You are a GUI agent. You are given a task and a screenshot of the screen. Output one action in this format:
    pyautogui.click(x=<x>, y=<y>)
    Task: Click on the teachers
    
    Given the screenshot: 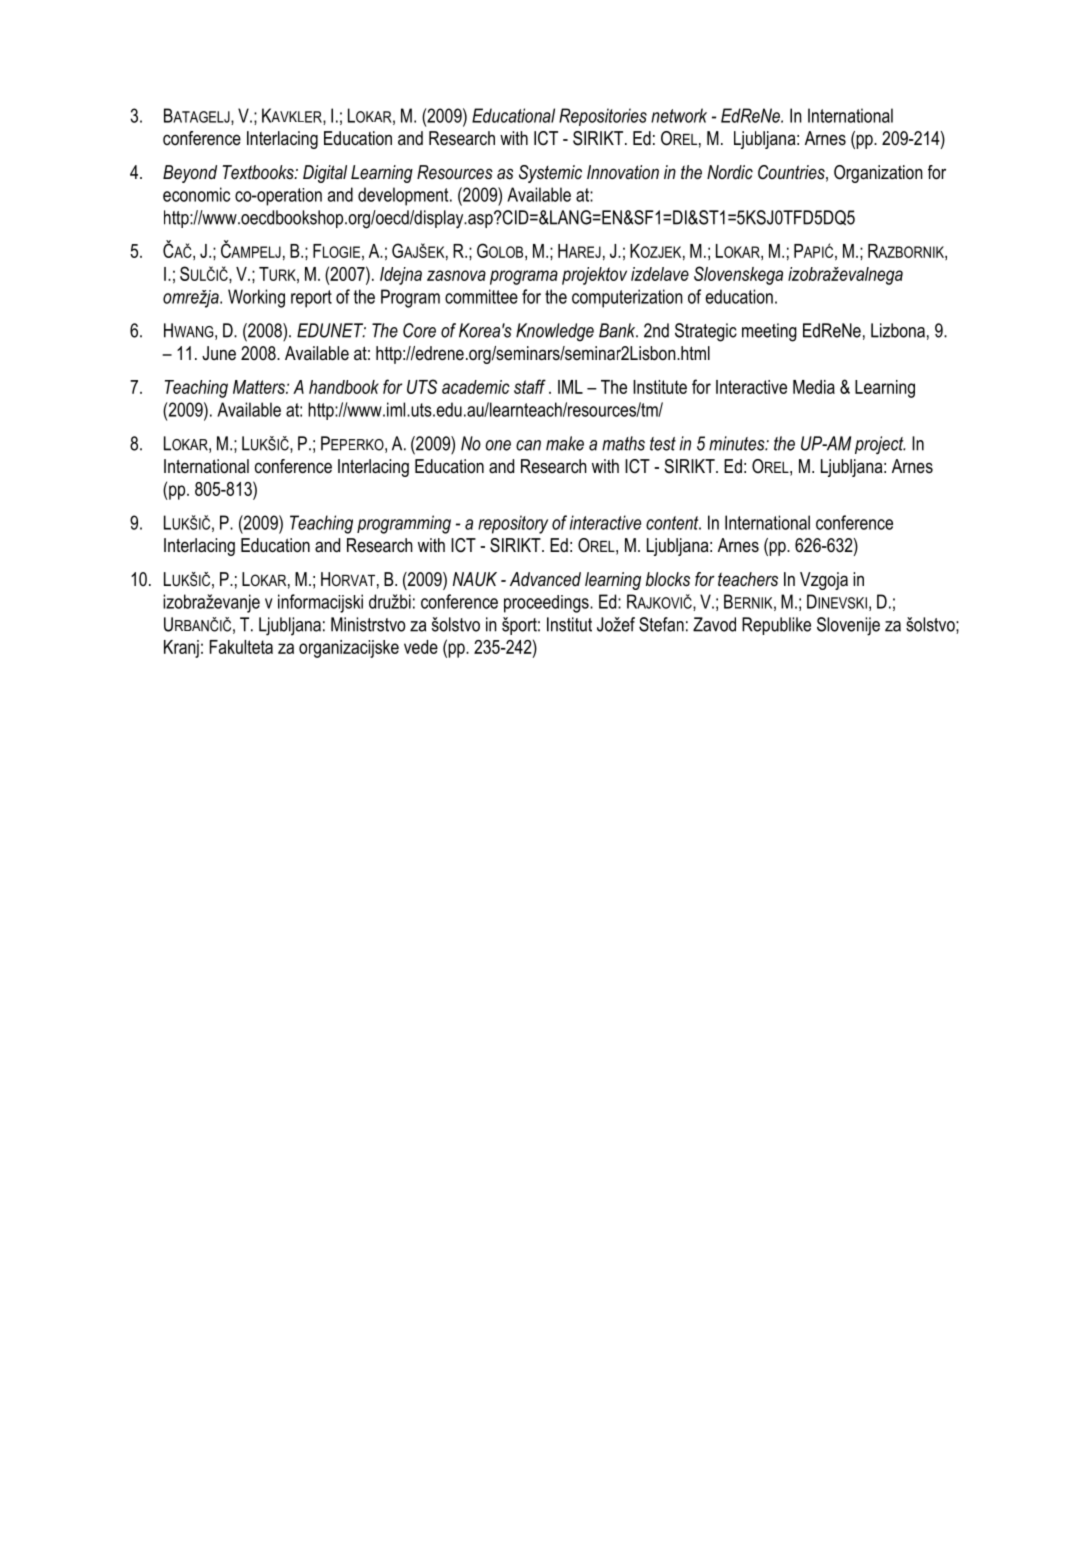 What is the action you would take?
    pyautogui.click(x=748, y=579)
